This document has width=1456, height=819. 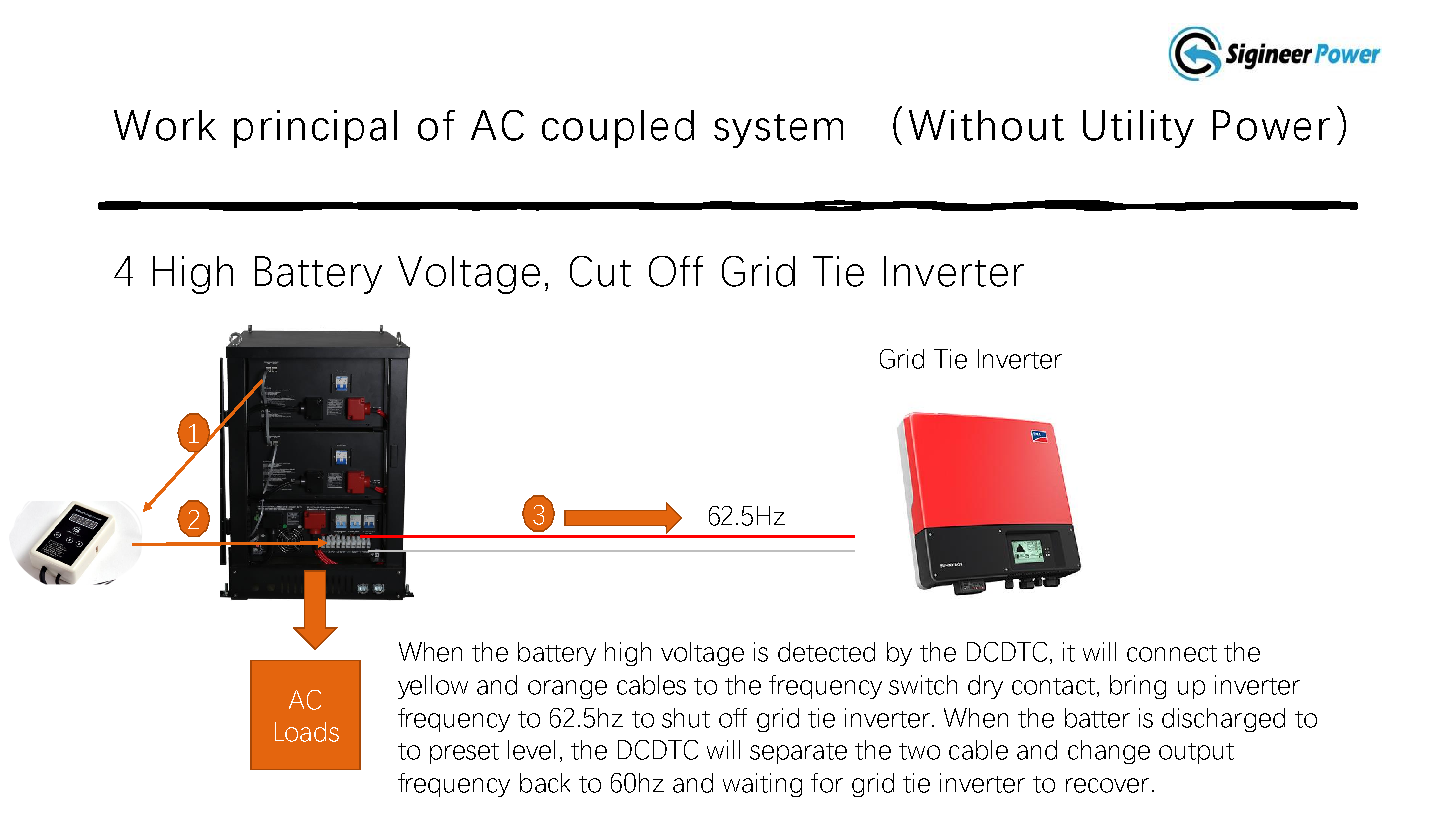 What do you see at coordinates (1138, 129) in the document?
I see `Utility` at bounding box center [1138, 129].
